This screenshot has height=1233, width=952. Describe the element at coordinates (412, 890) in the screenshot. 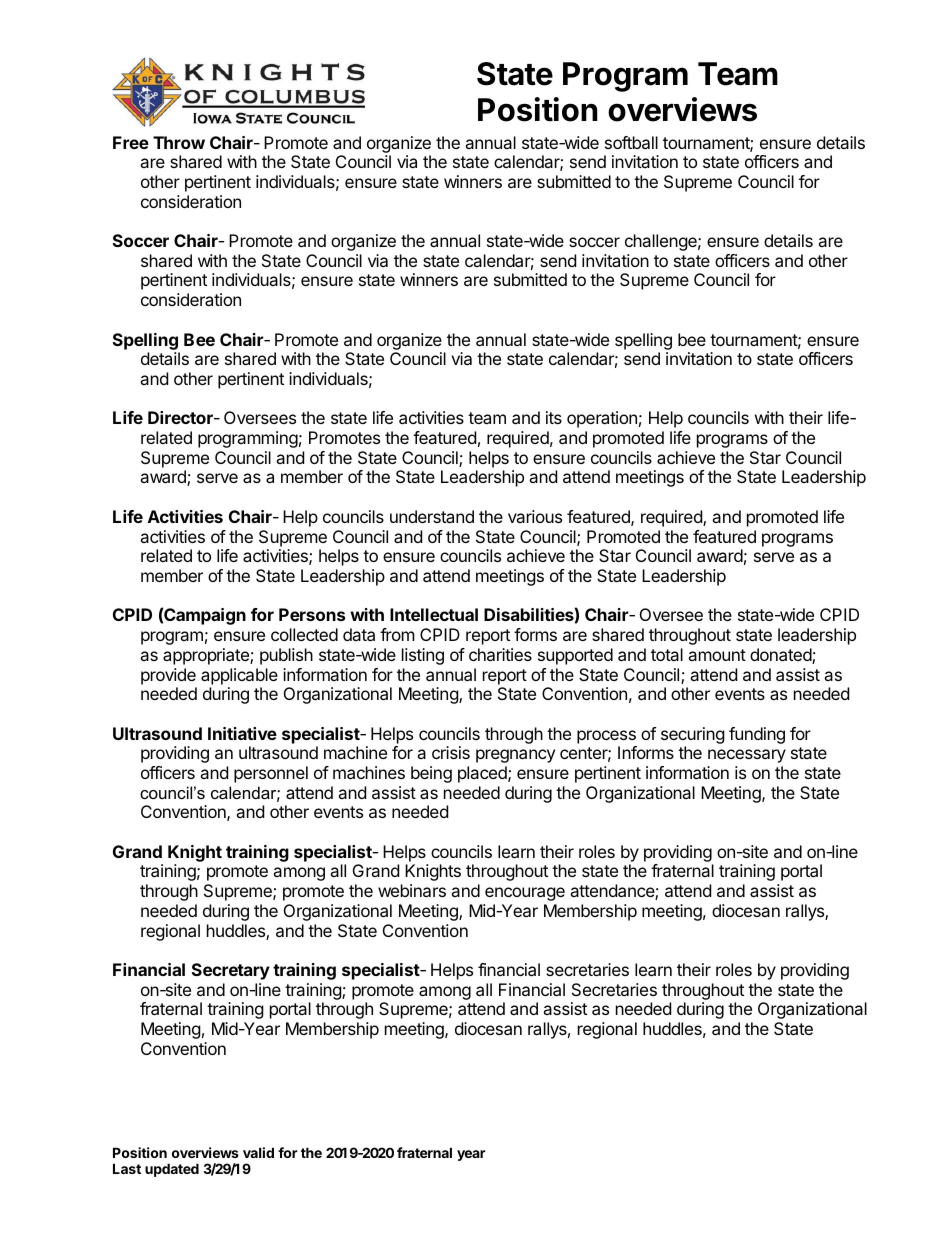

I see `webinars` at that location.
